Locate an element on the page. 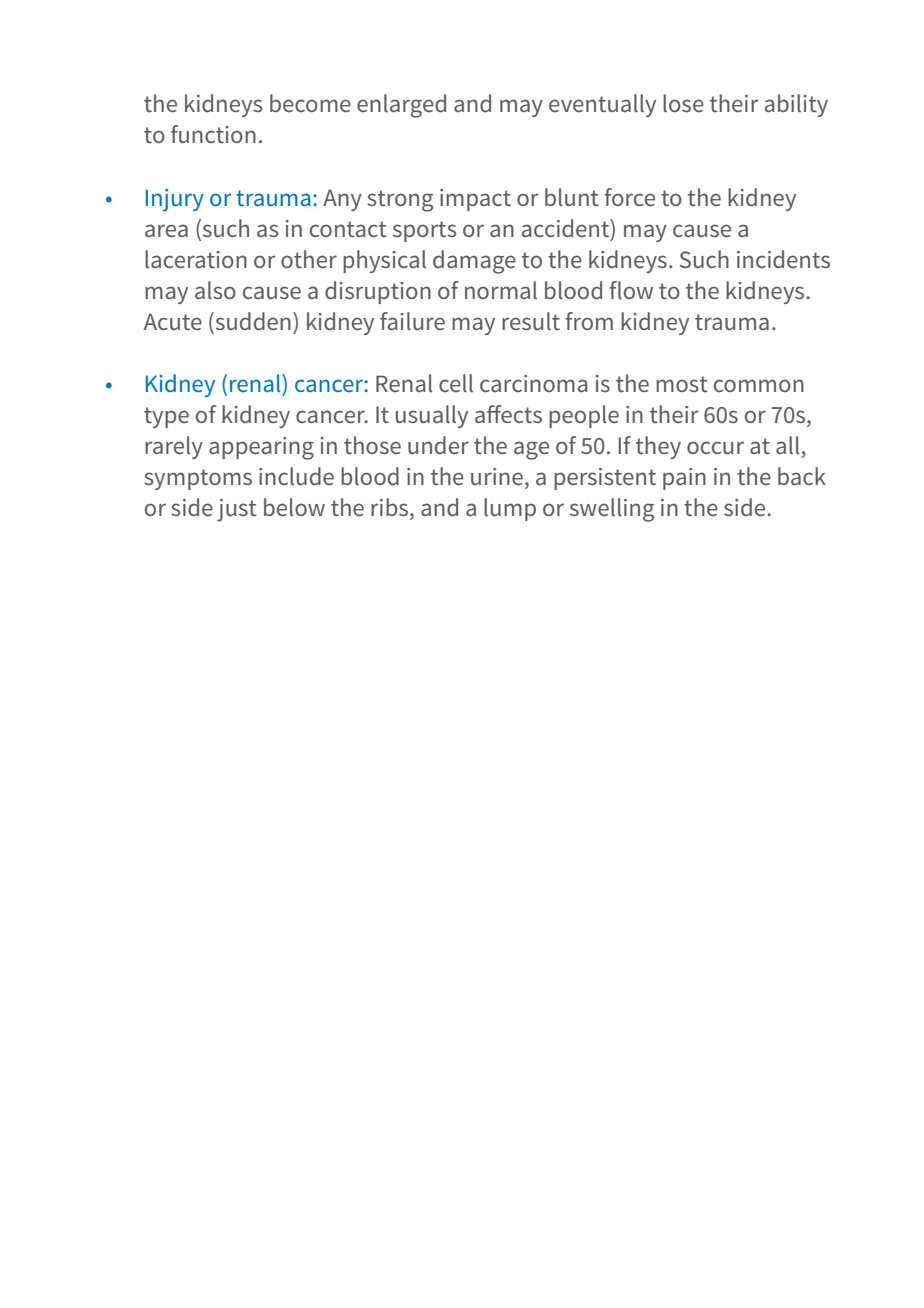 This document has height=1308, width=924. function is located at coordinates (213, 134).
